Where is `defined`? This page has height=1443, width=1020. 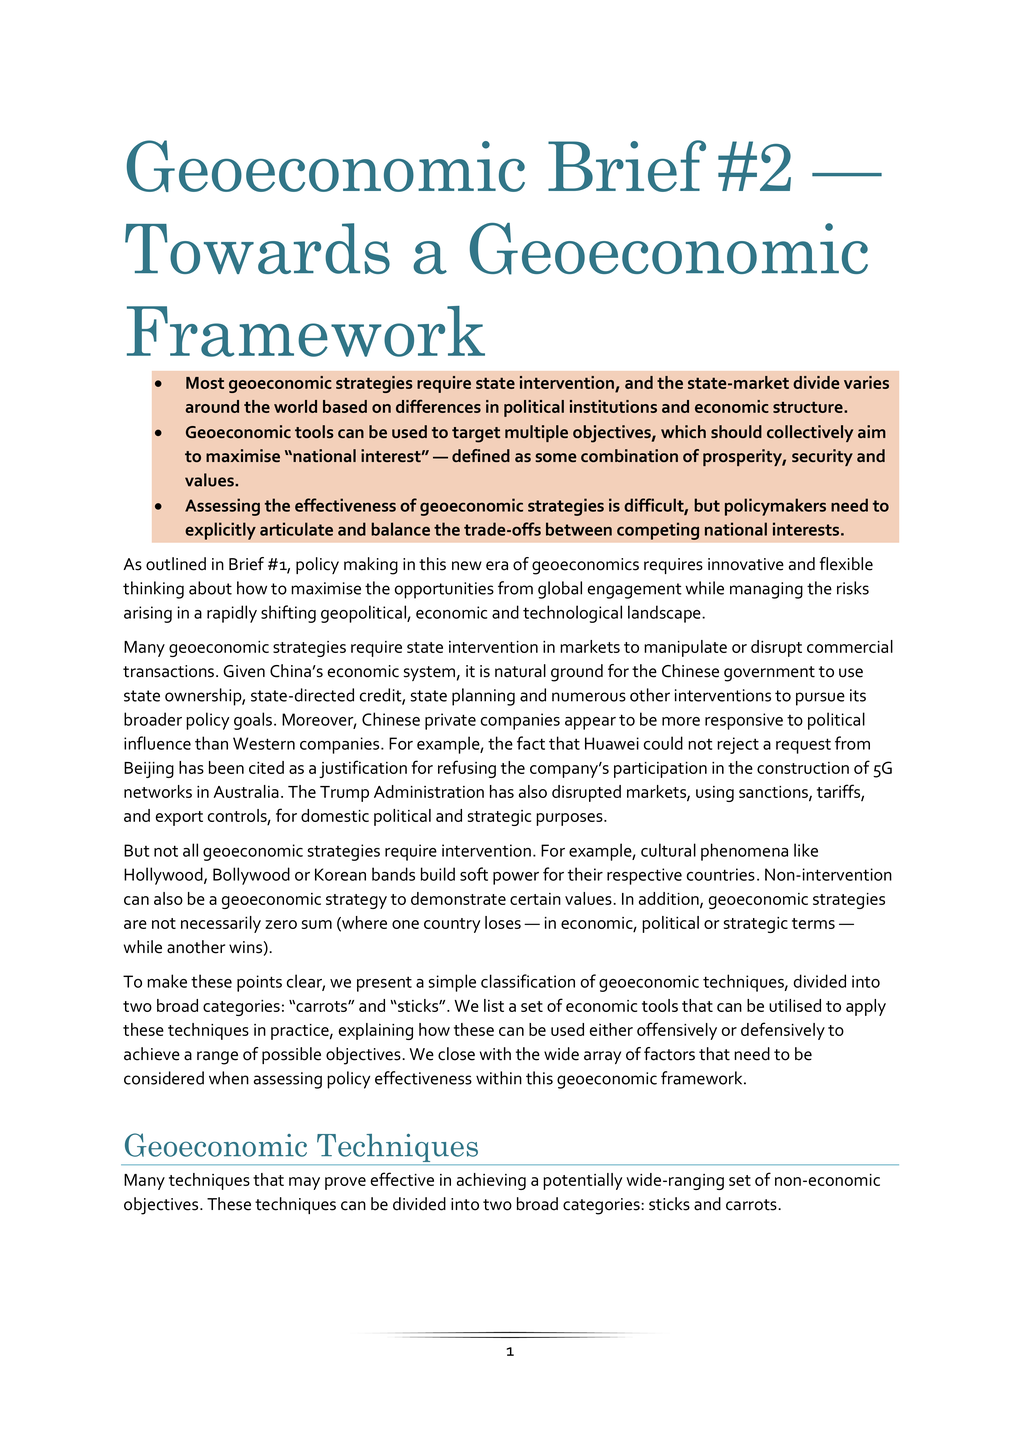 defined is located at coordinates (481, 455).
